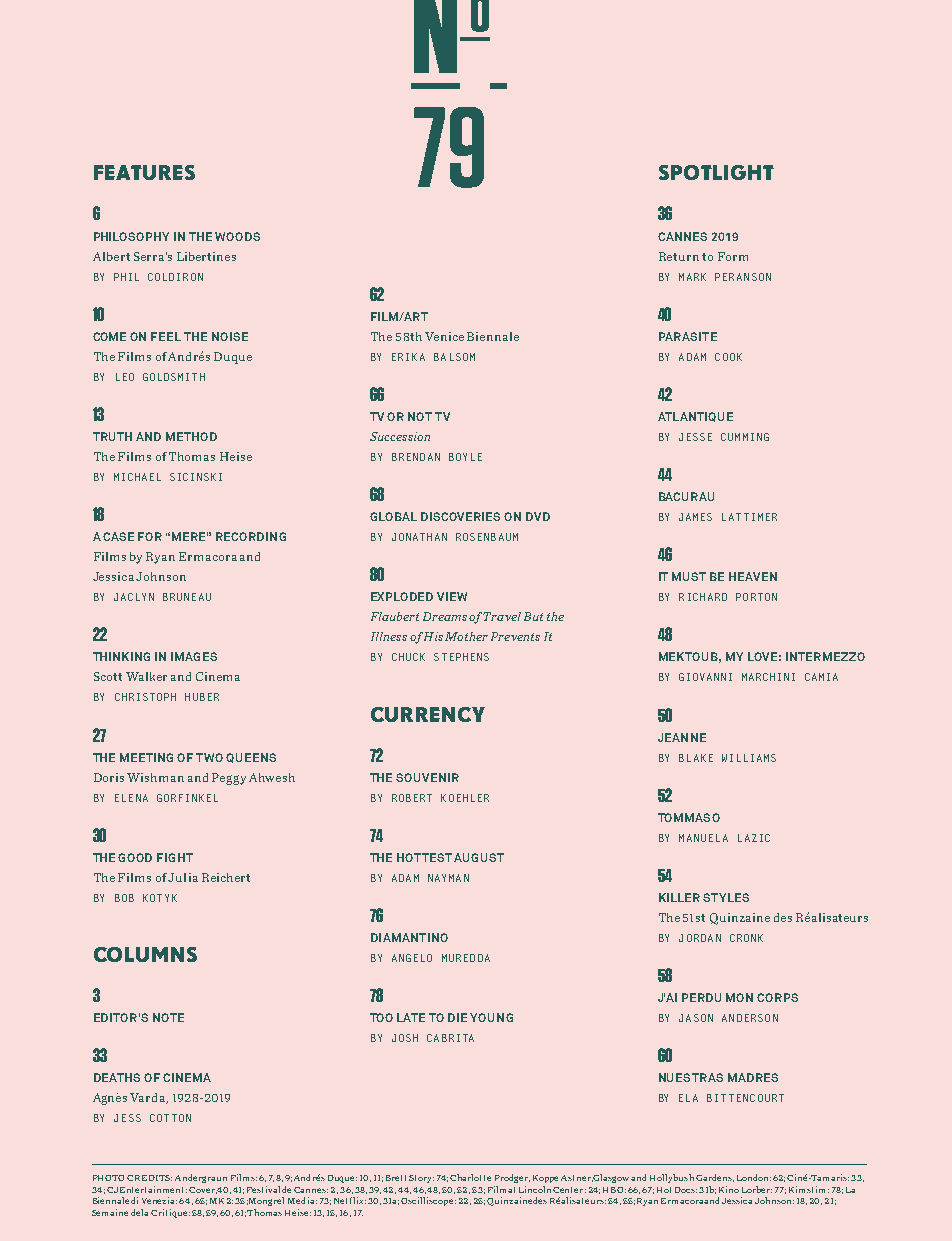 This screenshot has height=1241, width=952. What do you see at coordinates (237, 236) in the screenshot?
I see `WOODS` at bounding box center [237, 236].
